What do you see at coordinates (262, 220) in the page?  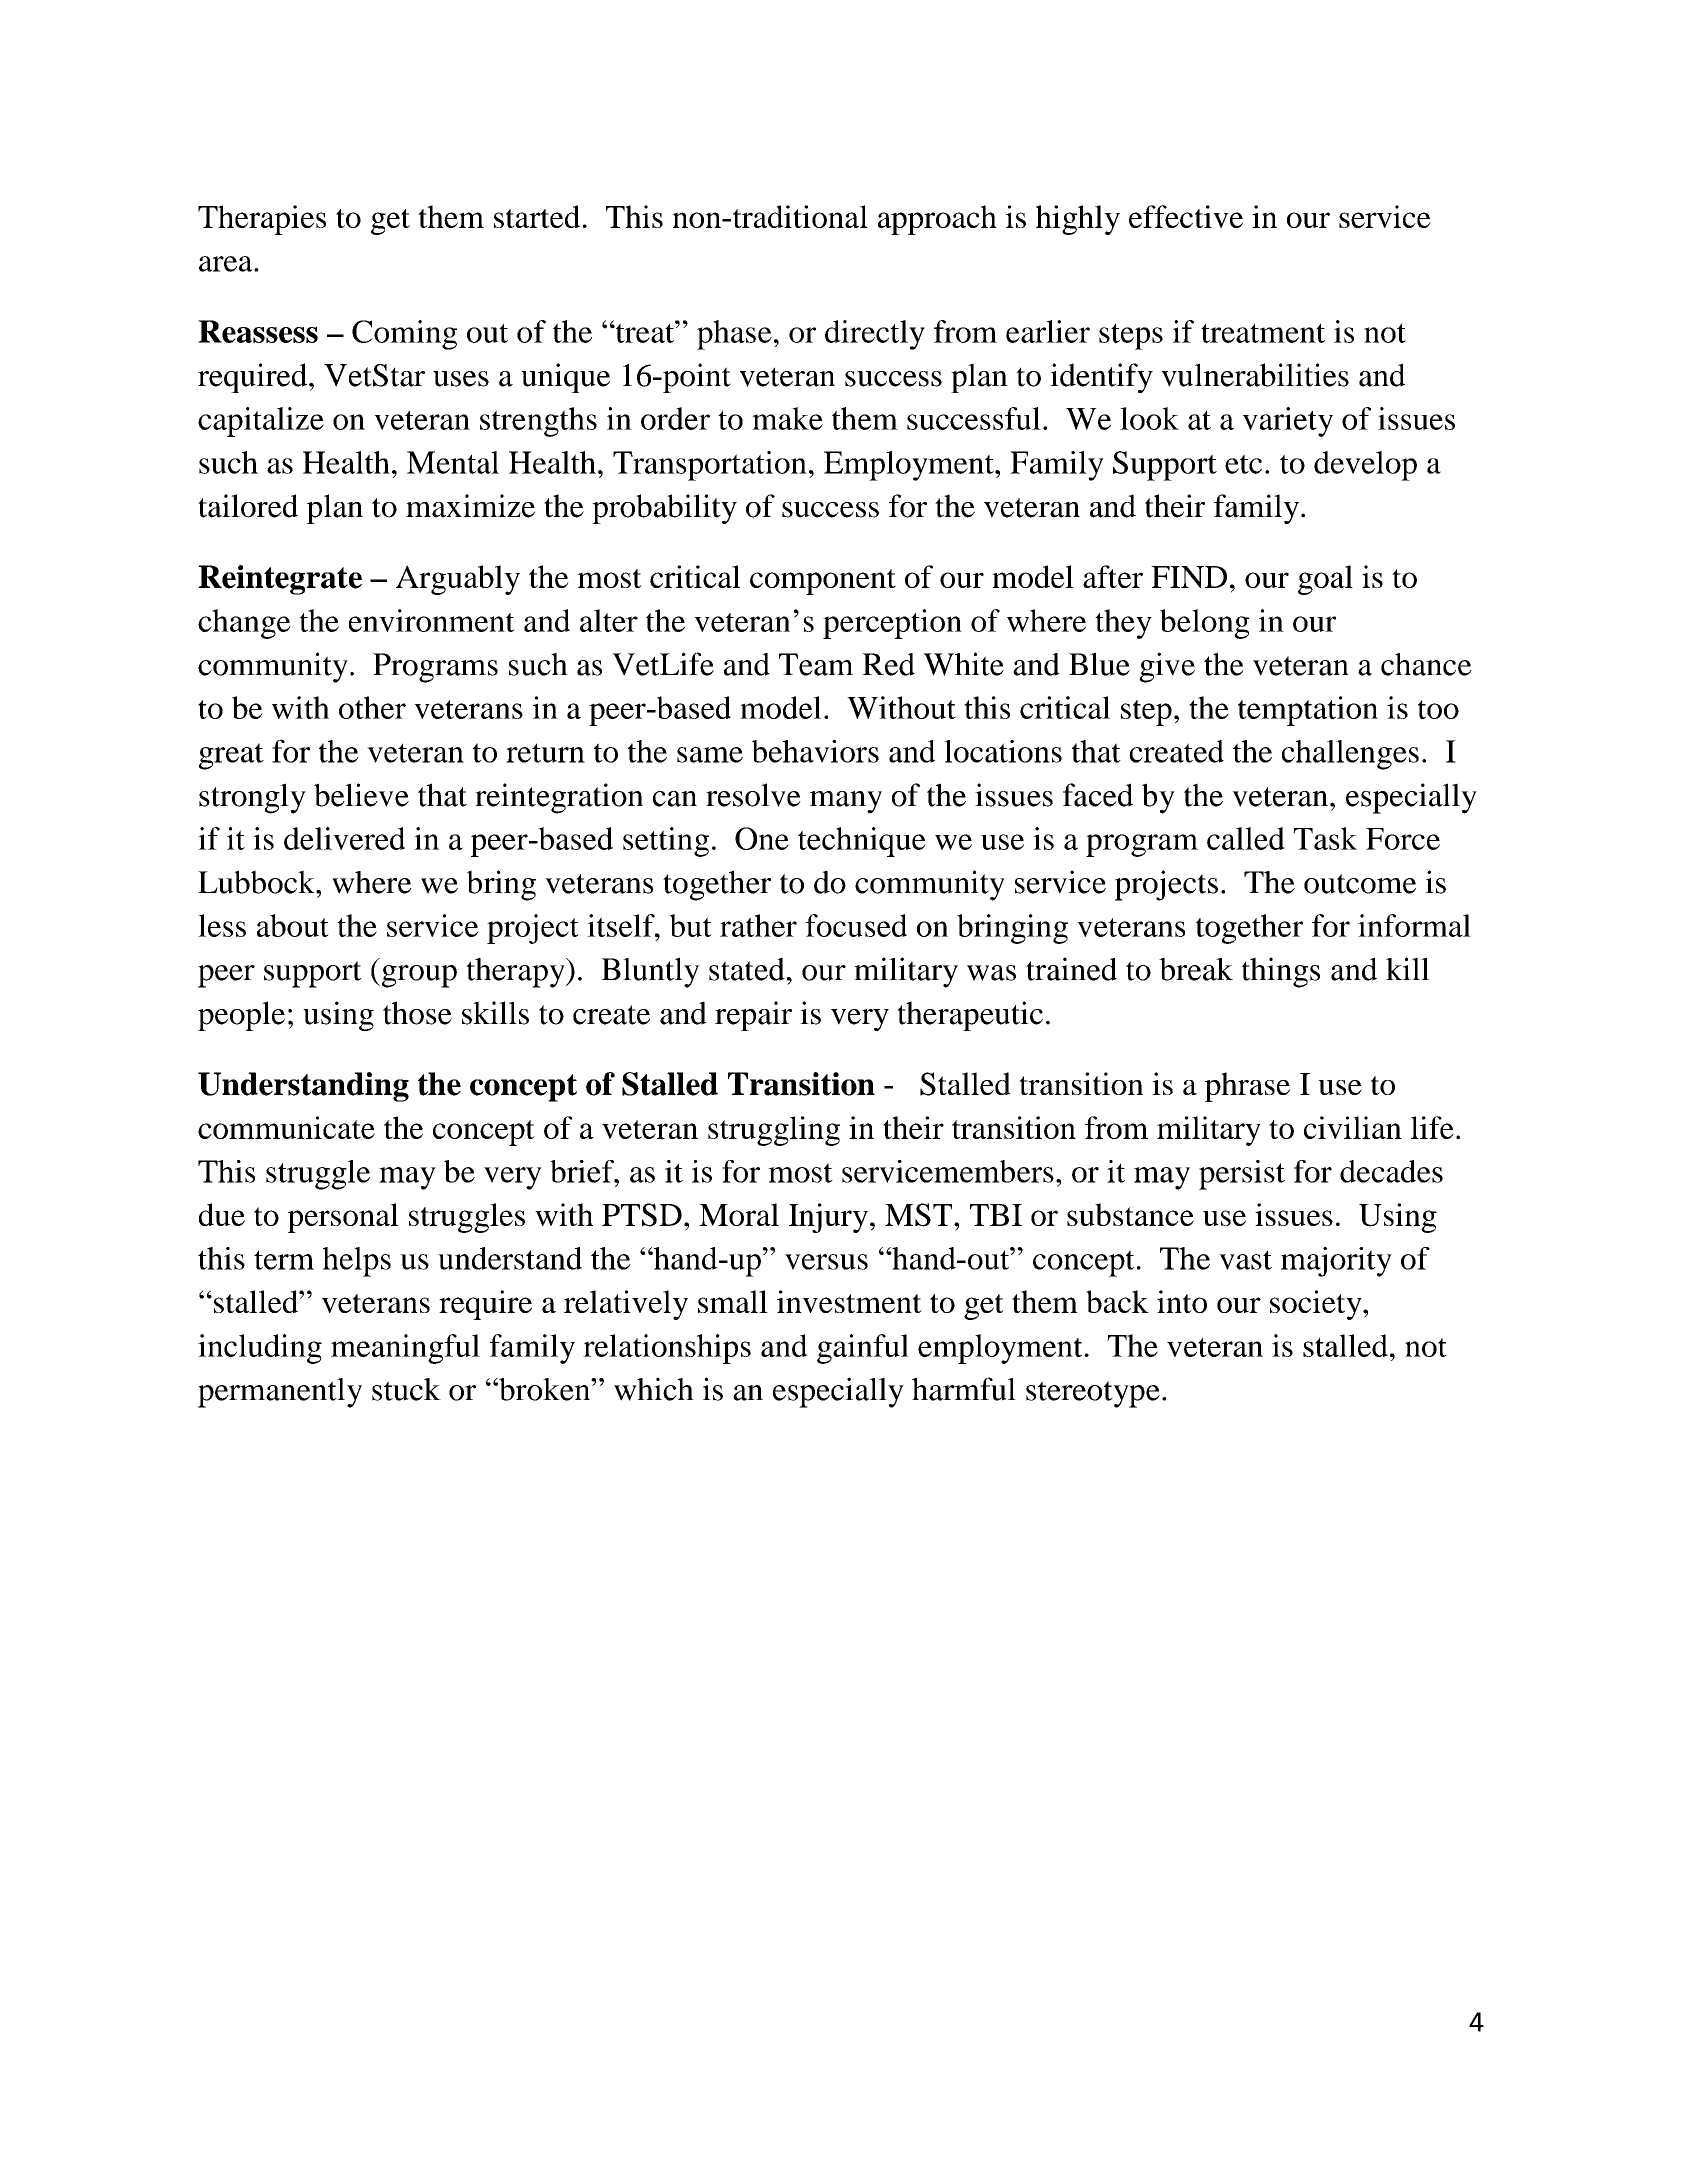 I see `Therapies` at bounding box center [262, 220].
